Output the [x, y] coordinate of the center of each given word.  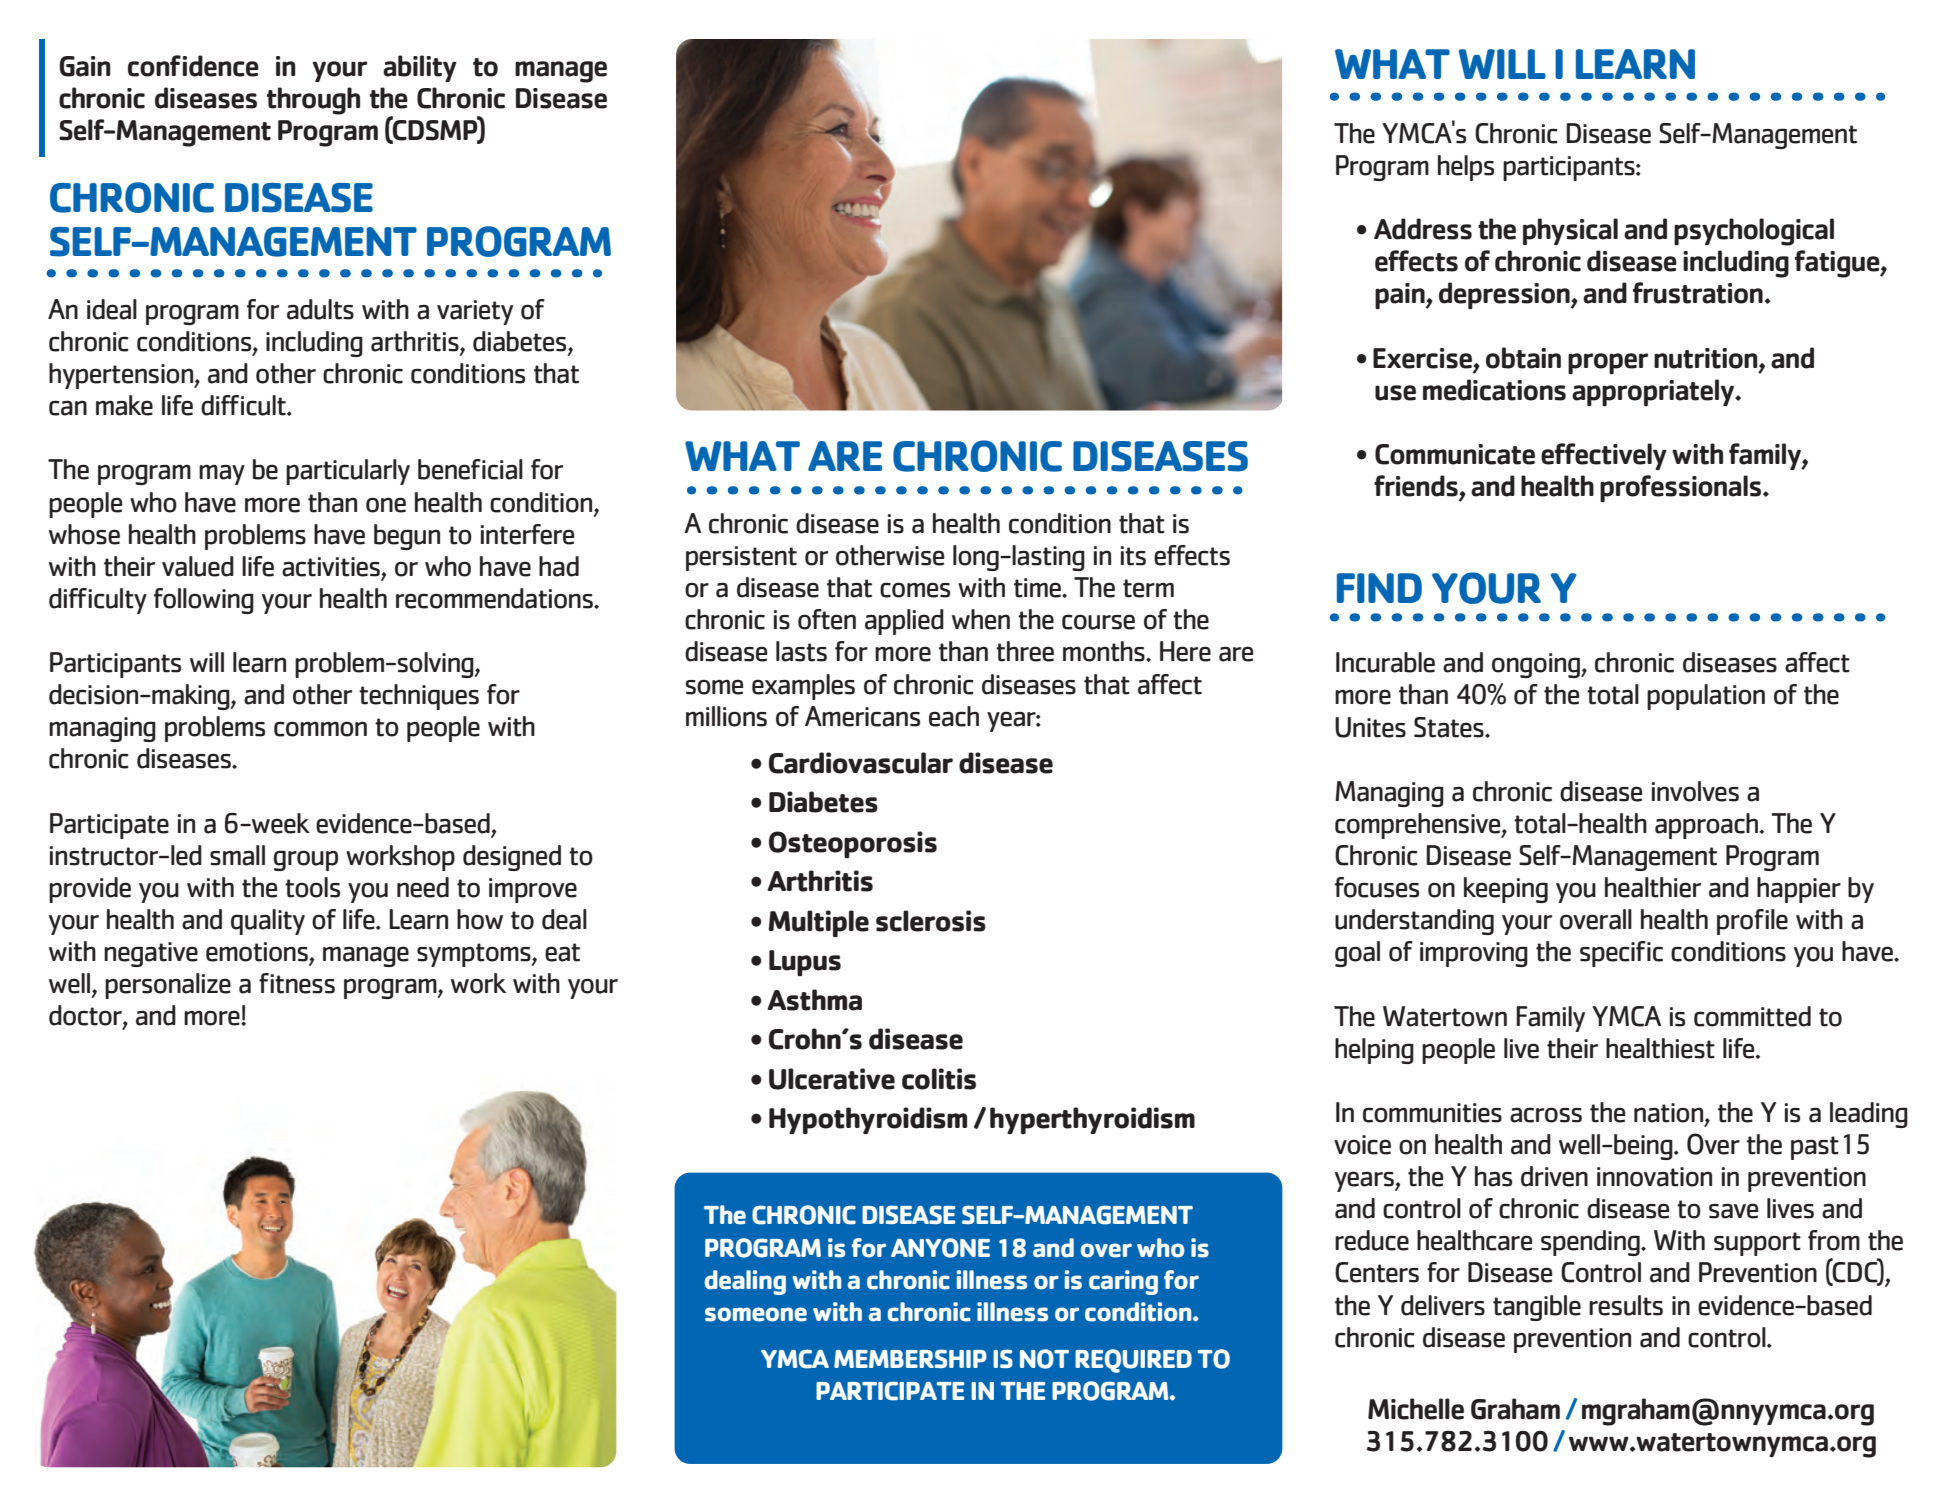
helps [1466, 168]
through [313, 101]
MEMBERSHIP [910, 1358]
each [954, 716]
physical [1570, 232]
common [320, 729]
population [1706, 697]
